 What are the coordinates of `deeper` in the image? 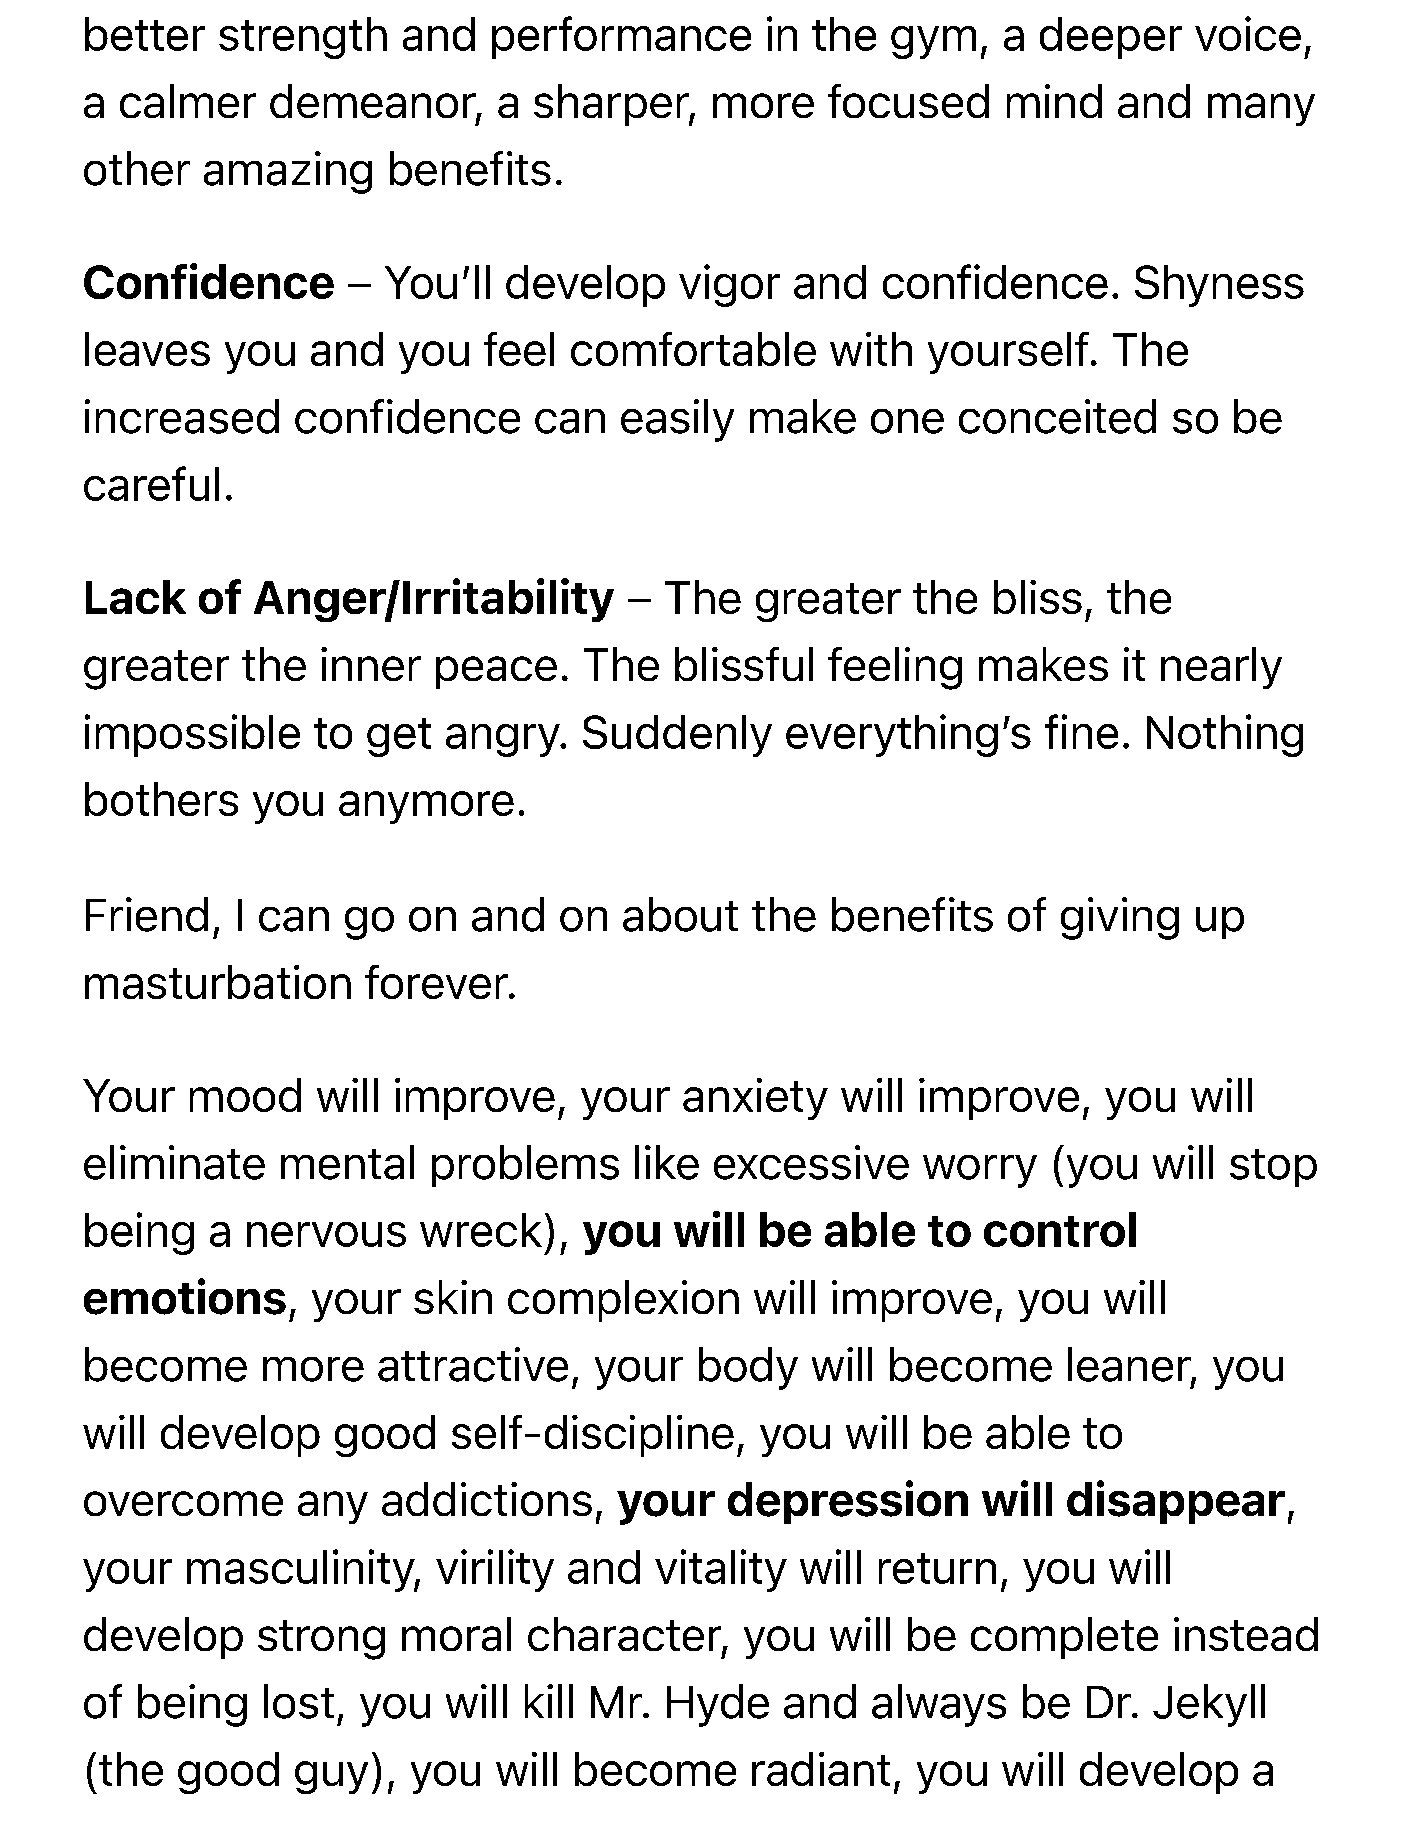 It's located at (1111, 38).
